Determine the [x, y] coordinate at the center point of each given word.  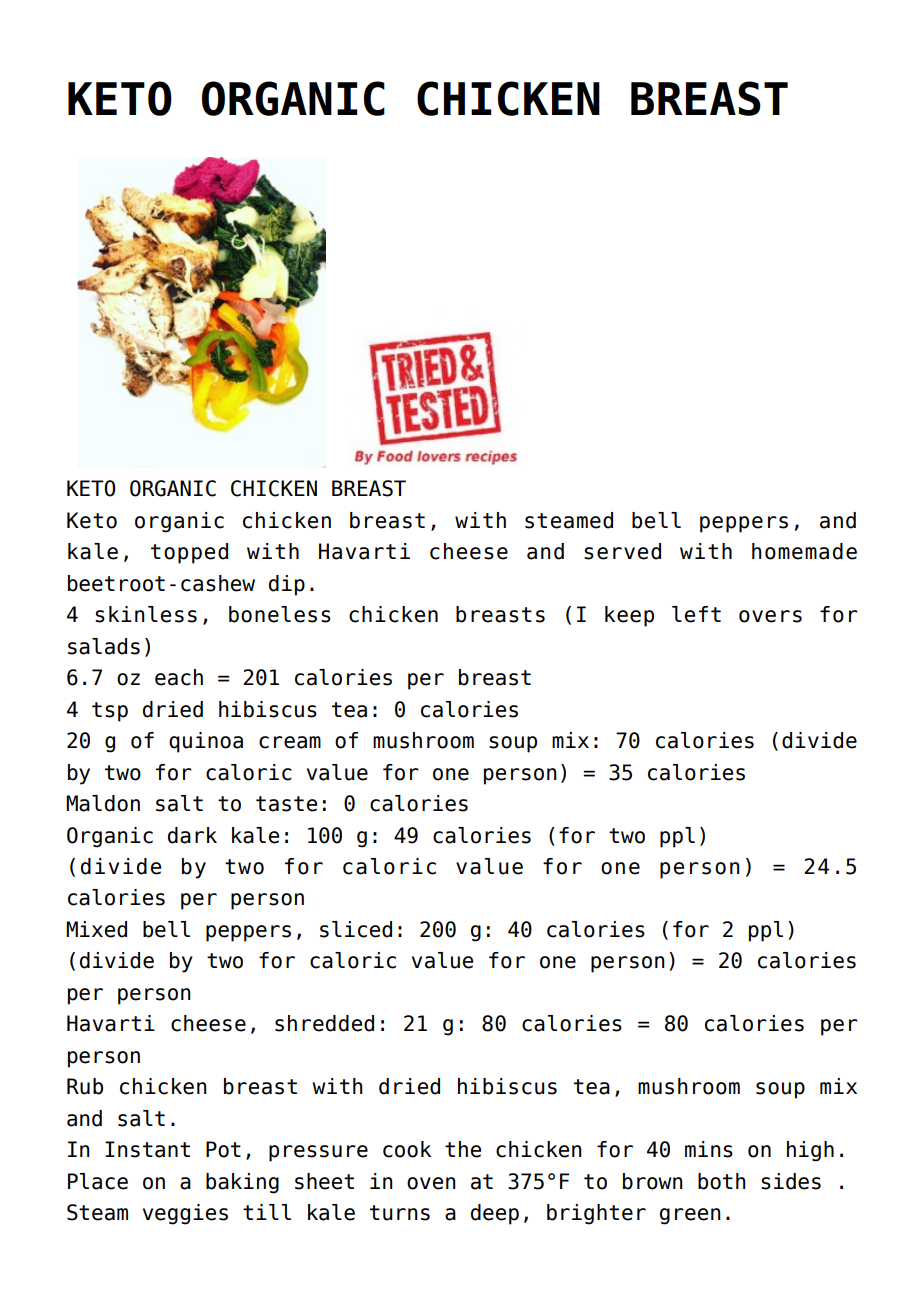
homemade [804, 551]
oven [431, 1183]
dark [192, 835]
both [722, 1181]
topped [189, 553]
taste [286, 804]
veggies [185, 1214]
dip [287, 585]
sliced [356, 929]
